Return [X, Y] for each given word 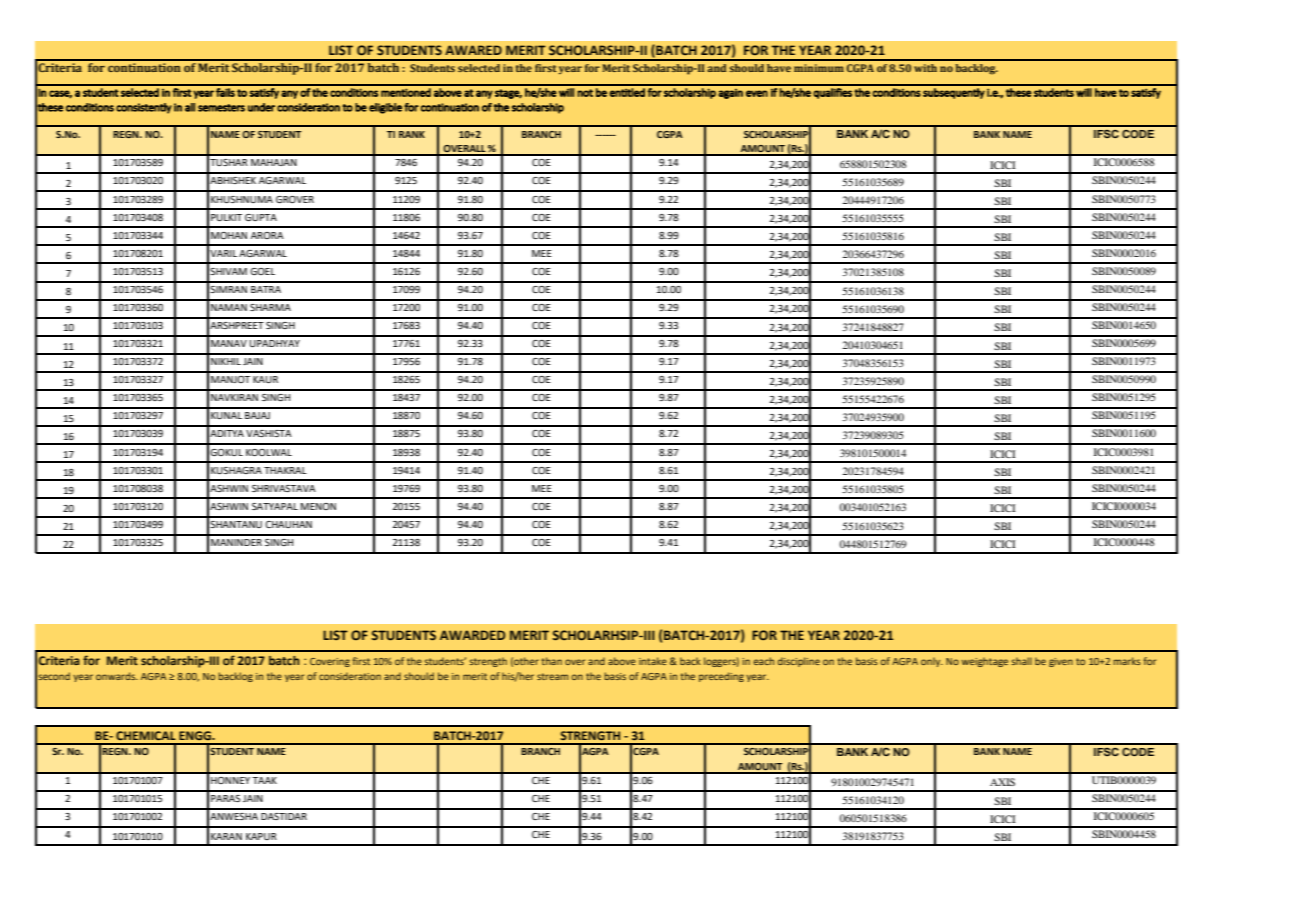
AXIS [1002, 782]
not [585, 93]
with [925, 68]
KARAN [226, 836]
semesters [221, 108]
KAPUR [261, 836]
